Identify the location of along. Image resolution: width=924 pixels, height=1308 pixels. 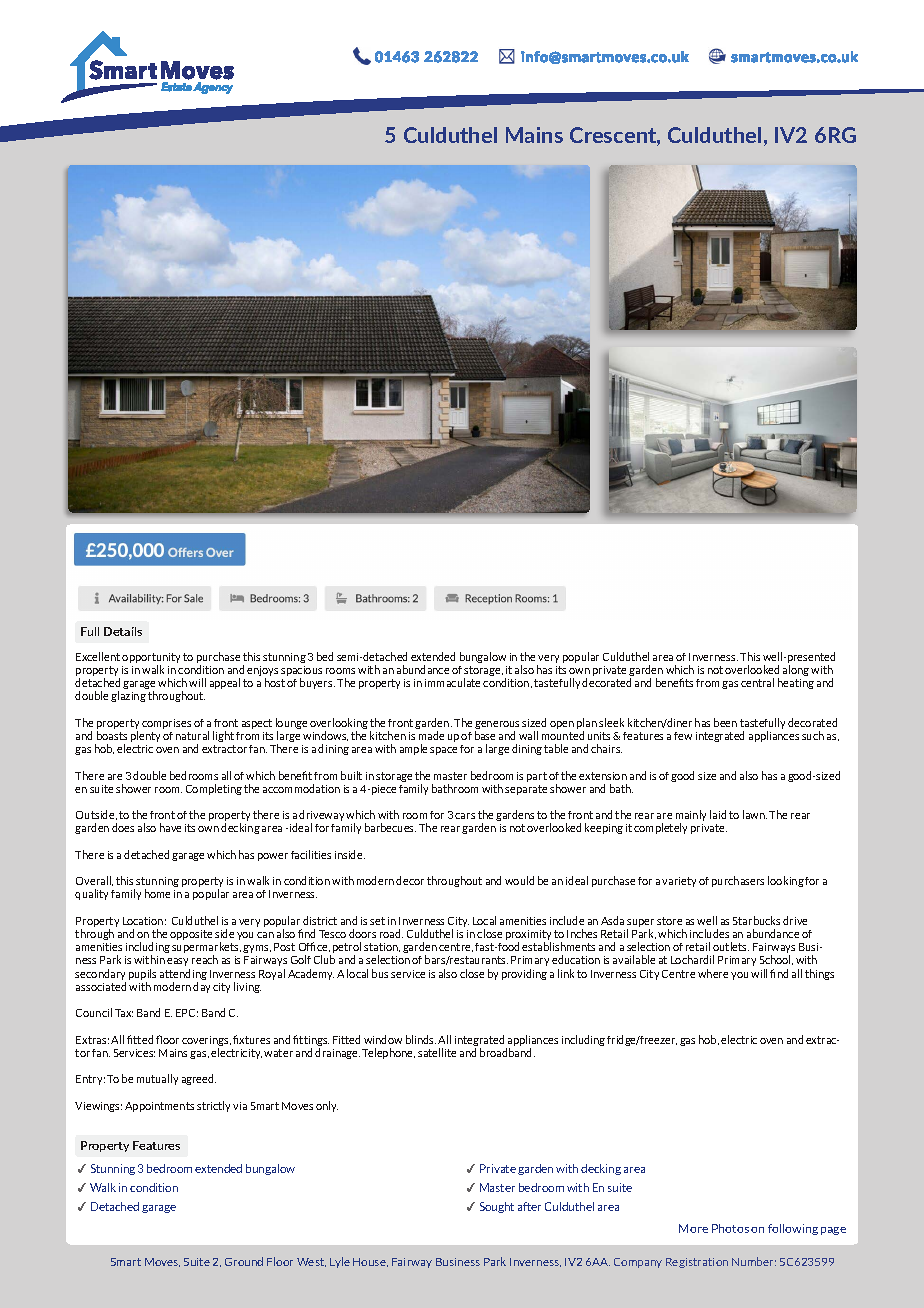
(796, 670).
